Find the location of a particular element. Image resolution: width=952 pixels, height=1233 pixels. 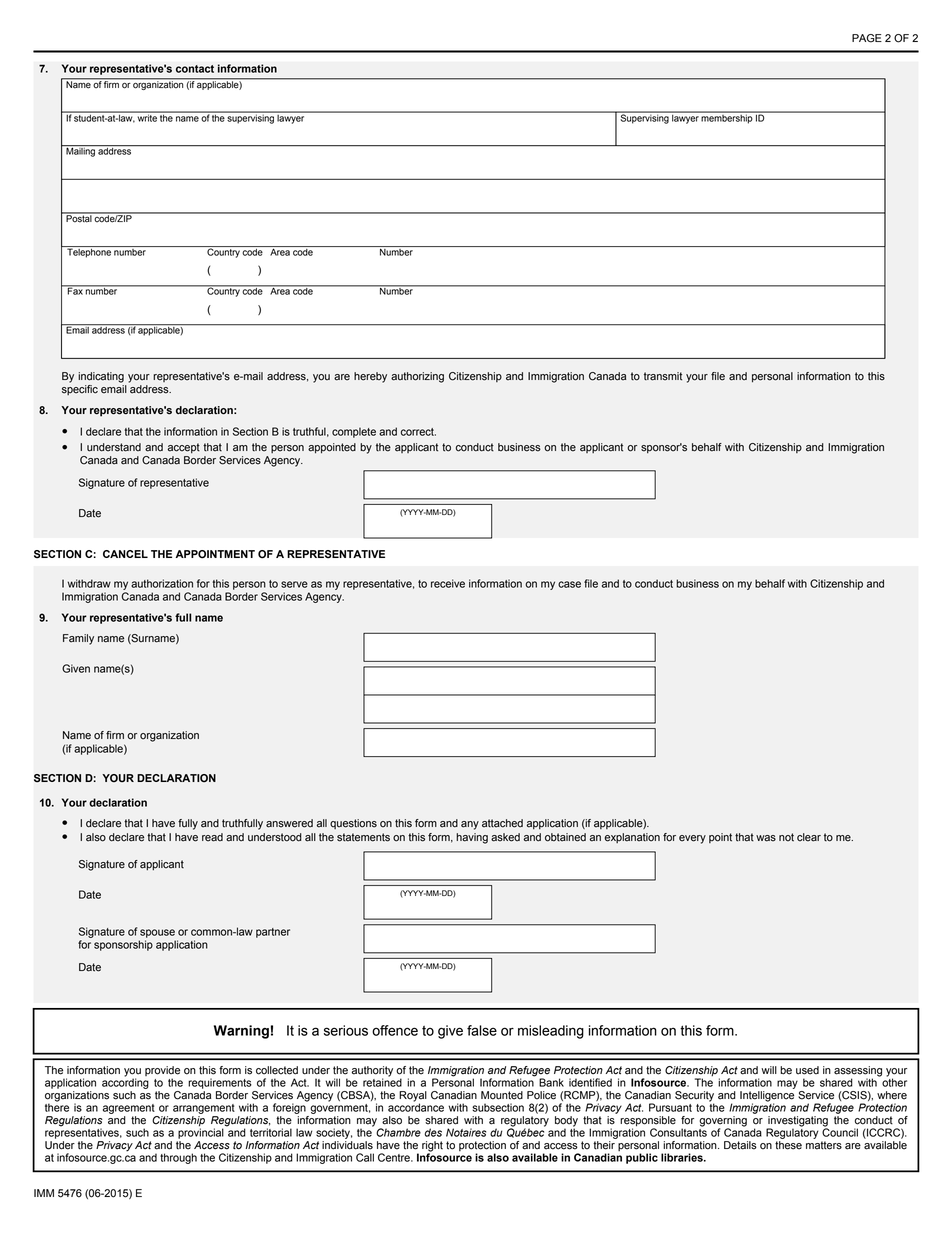

read is located at coordinates (212, 837).
